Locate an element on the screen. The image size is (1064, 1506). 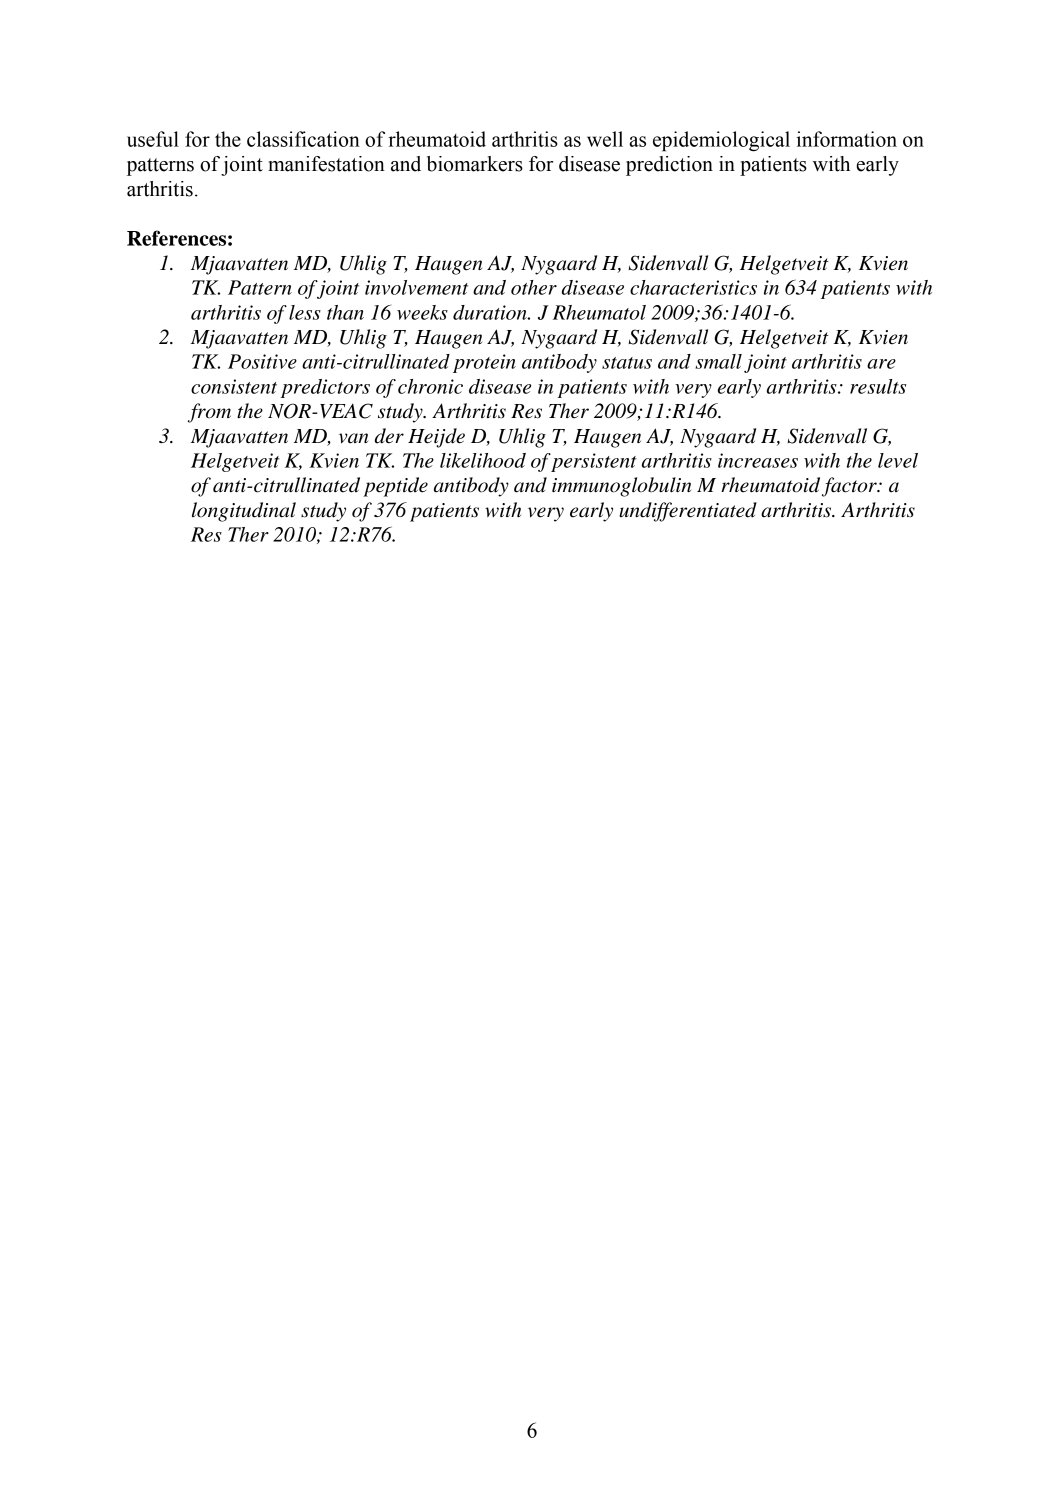
classification is located at coordinates (303, 139).
